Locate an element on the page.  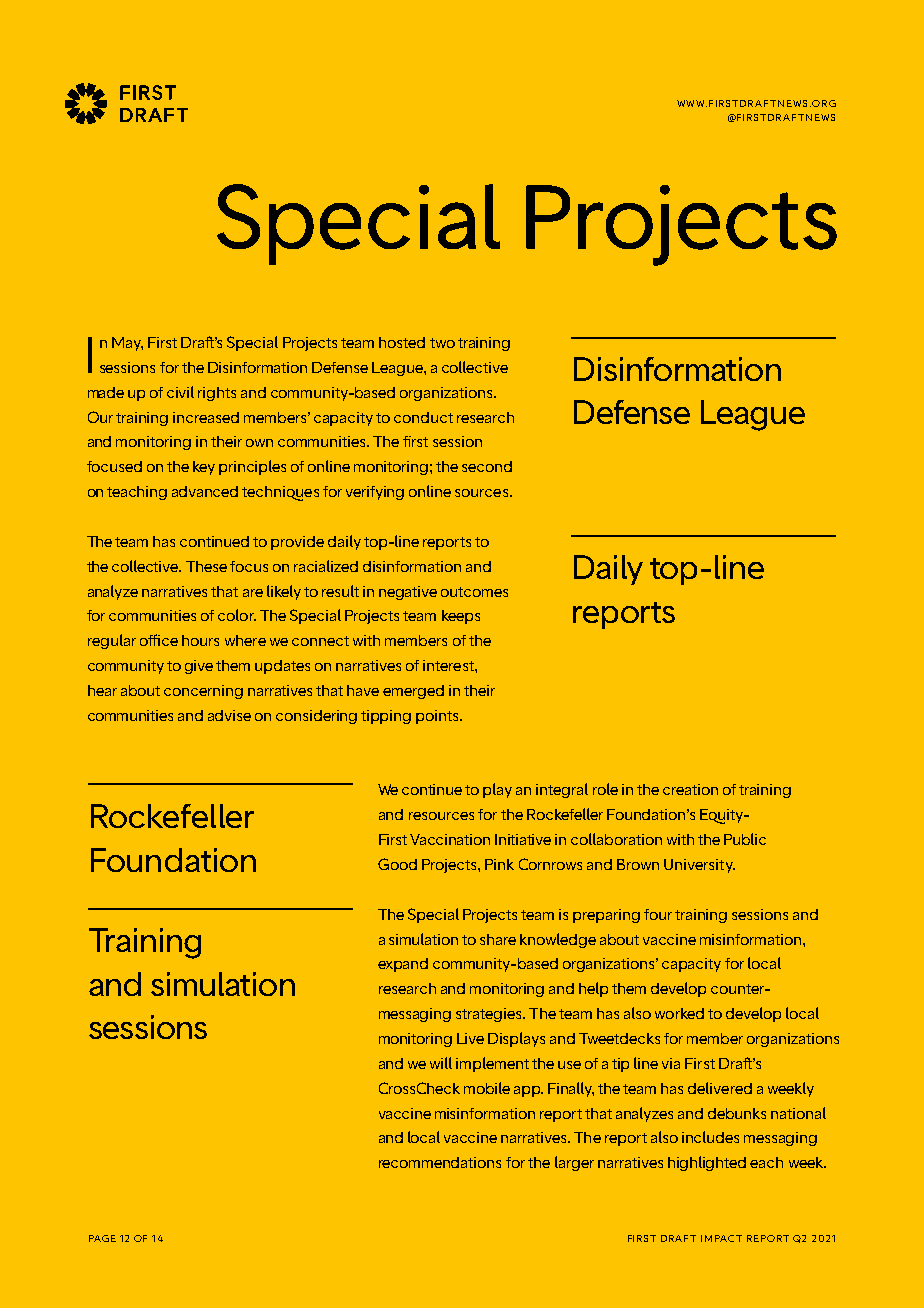
Initiative is located at coordinates (523, 839).
